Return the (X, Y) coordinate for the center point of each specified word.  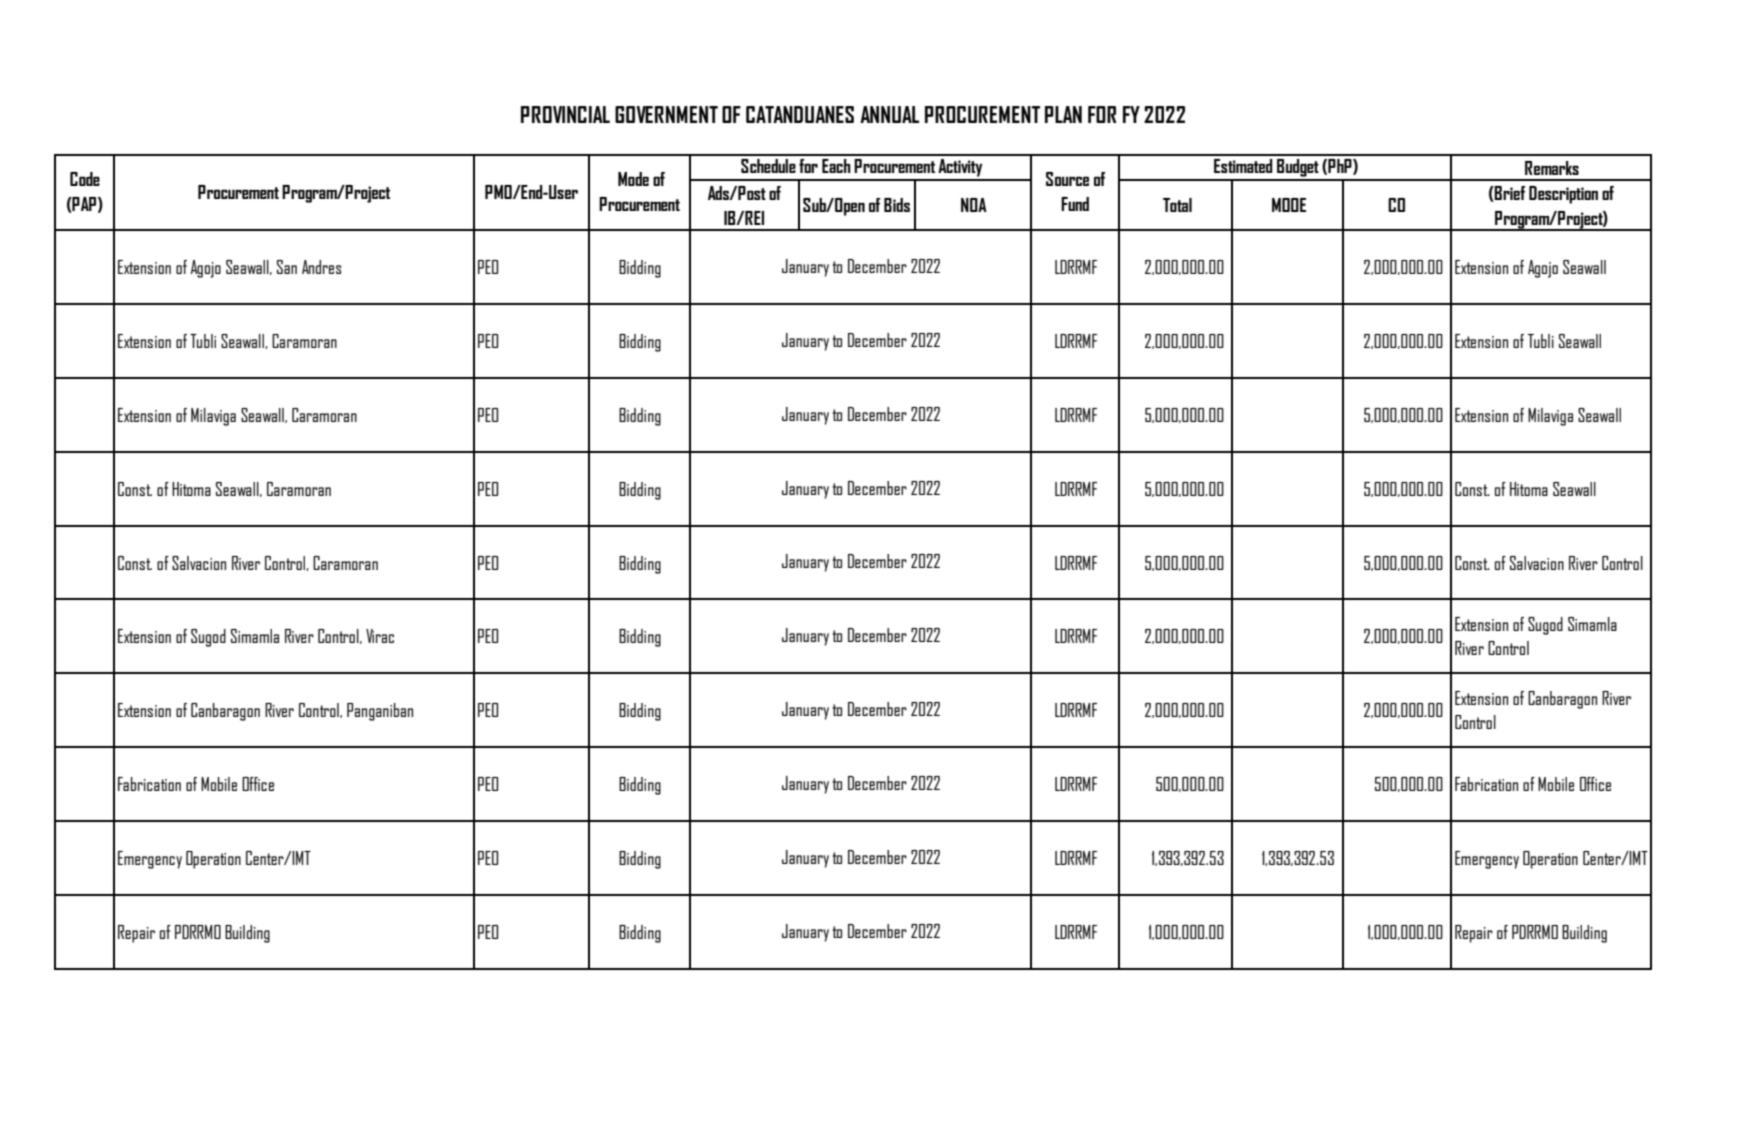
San (287, 267)
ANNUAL (889, 114)
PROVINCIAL (565, 114)
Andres (321, 267)
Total (1177, 205)
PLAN (1063, 114)
